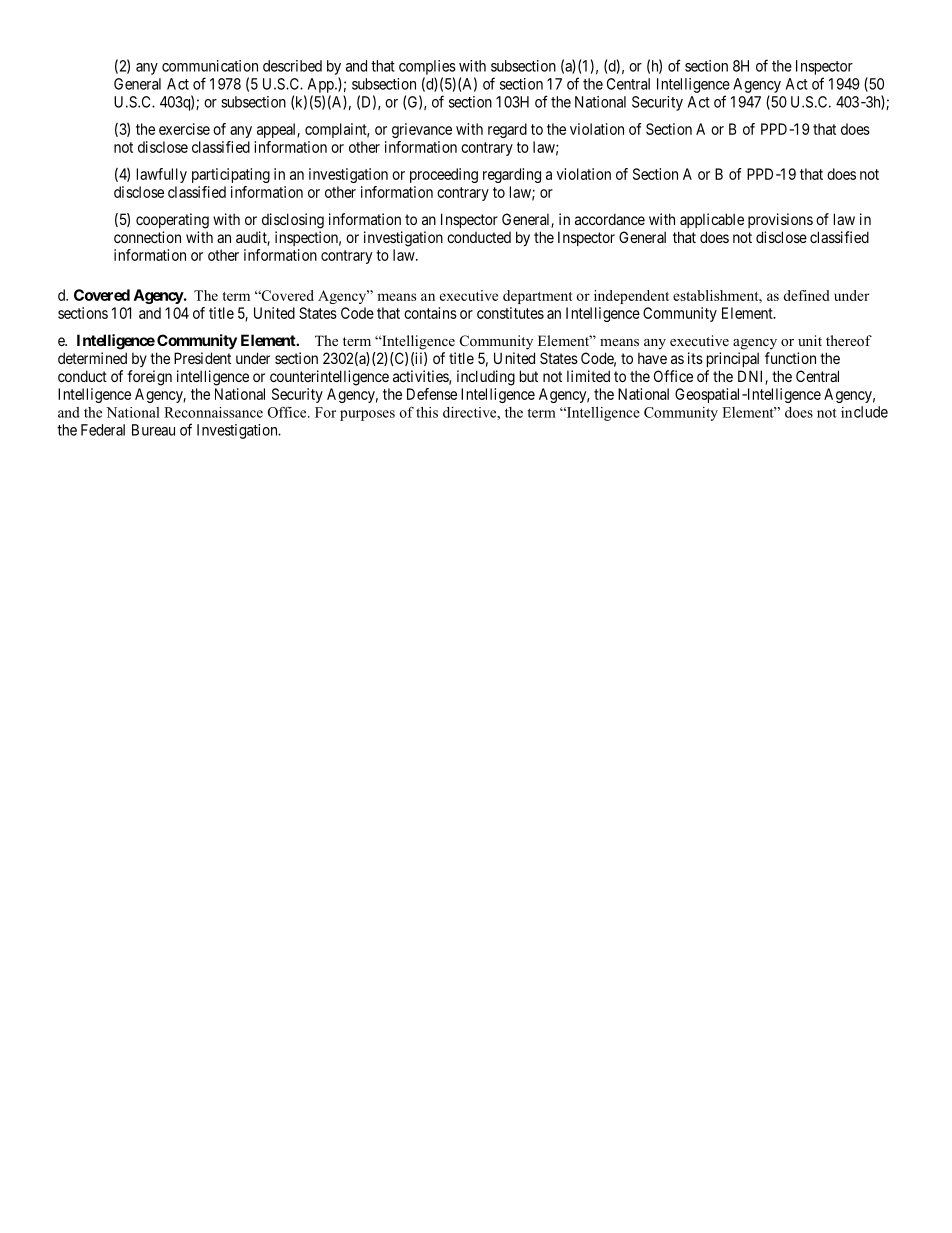  Describe the element at coordinates (162, 175) in the document. I see `lawfully` at that location.
